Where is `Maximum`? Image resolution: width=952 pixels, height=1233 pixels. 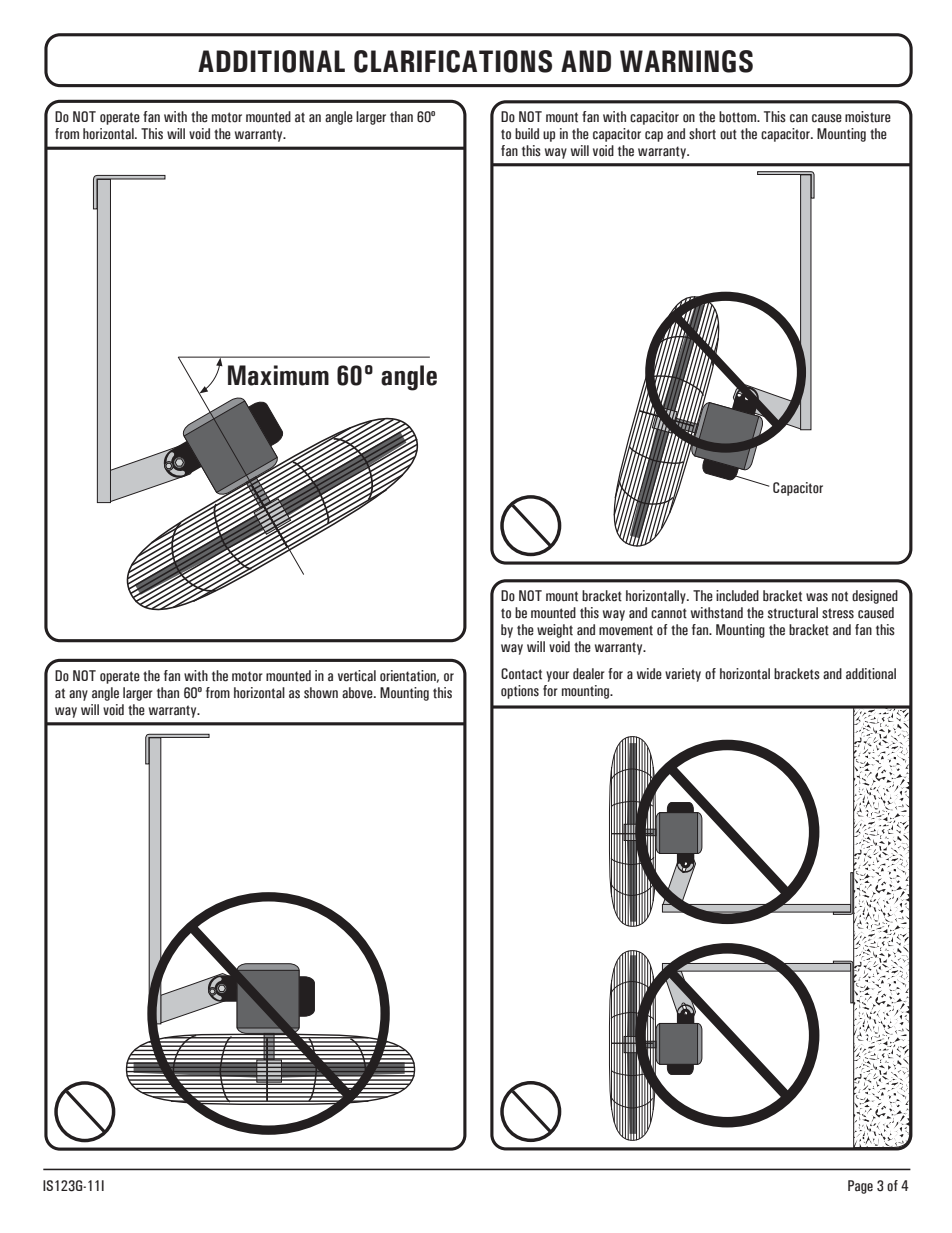
Maximum is located at coordinates (278, 375).
